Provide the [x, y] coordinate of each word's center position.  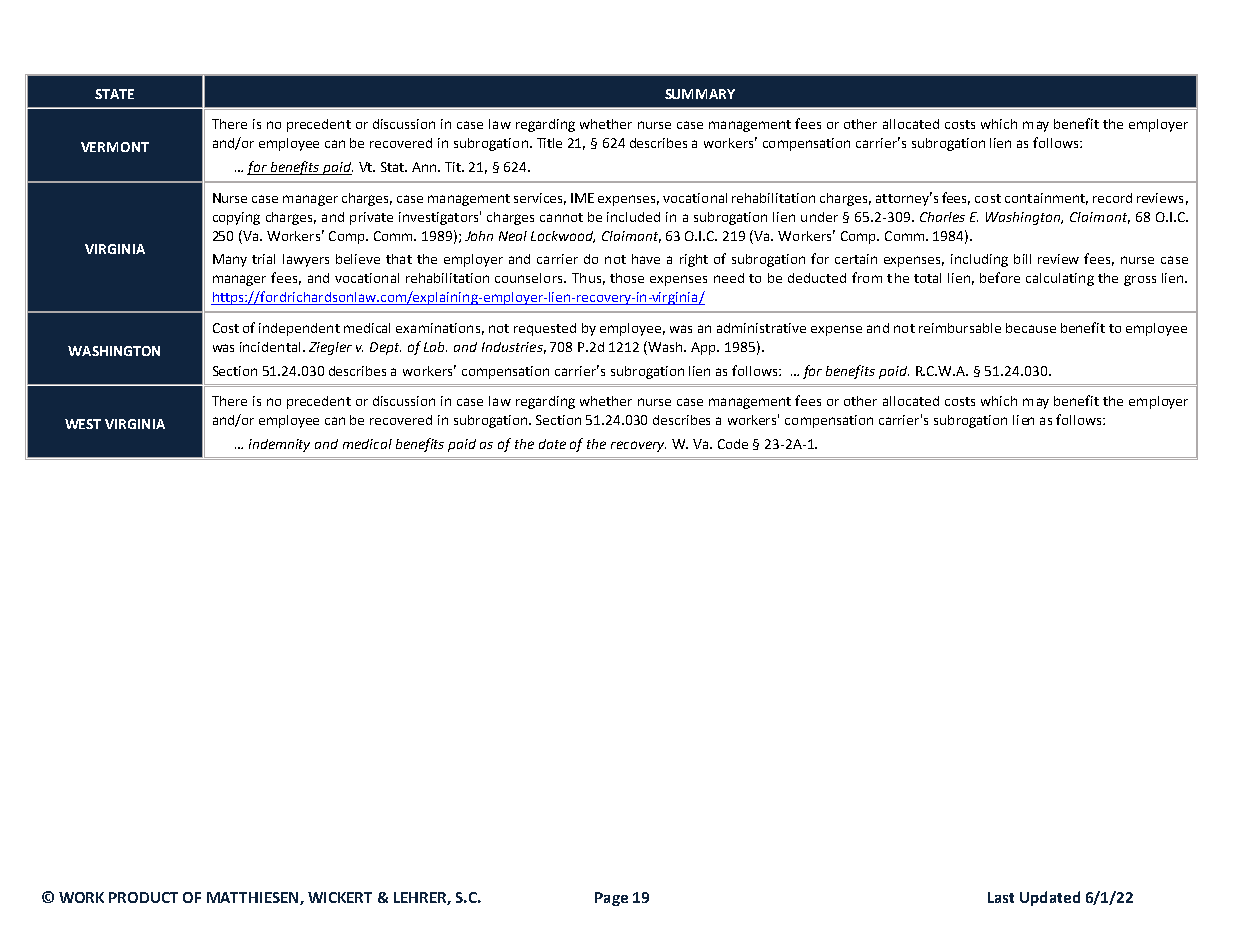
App [705, 348]
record [1112, 198]
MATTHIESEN [254, 898]
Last [1001, 897]
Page [611, 899]
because [1031, 328]
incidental [270, 347]
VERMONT [115, 147]
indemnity [279, 445]
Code [733, 444]
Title [549, 143]
